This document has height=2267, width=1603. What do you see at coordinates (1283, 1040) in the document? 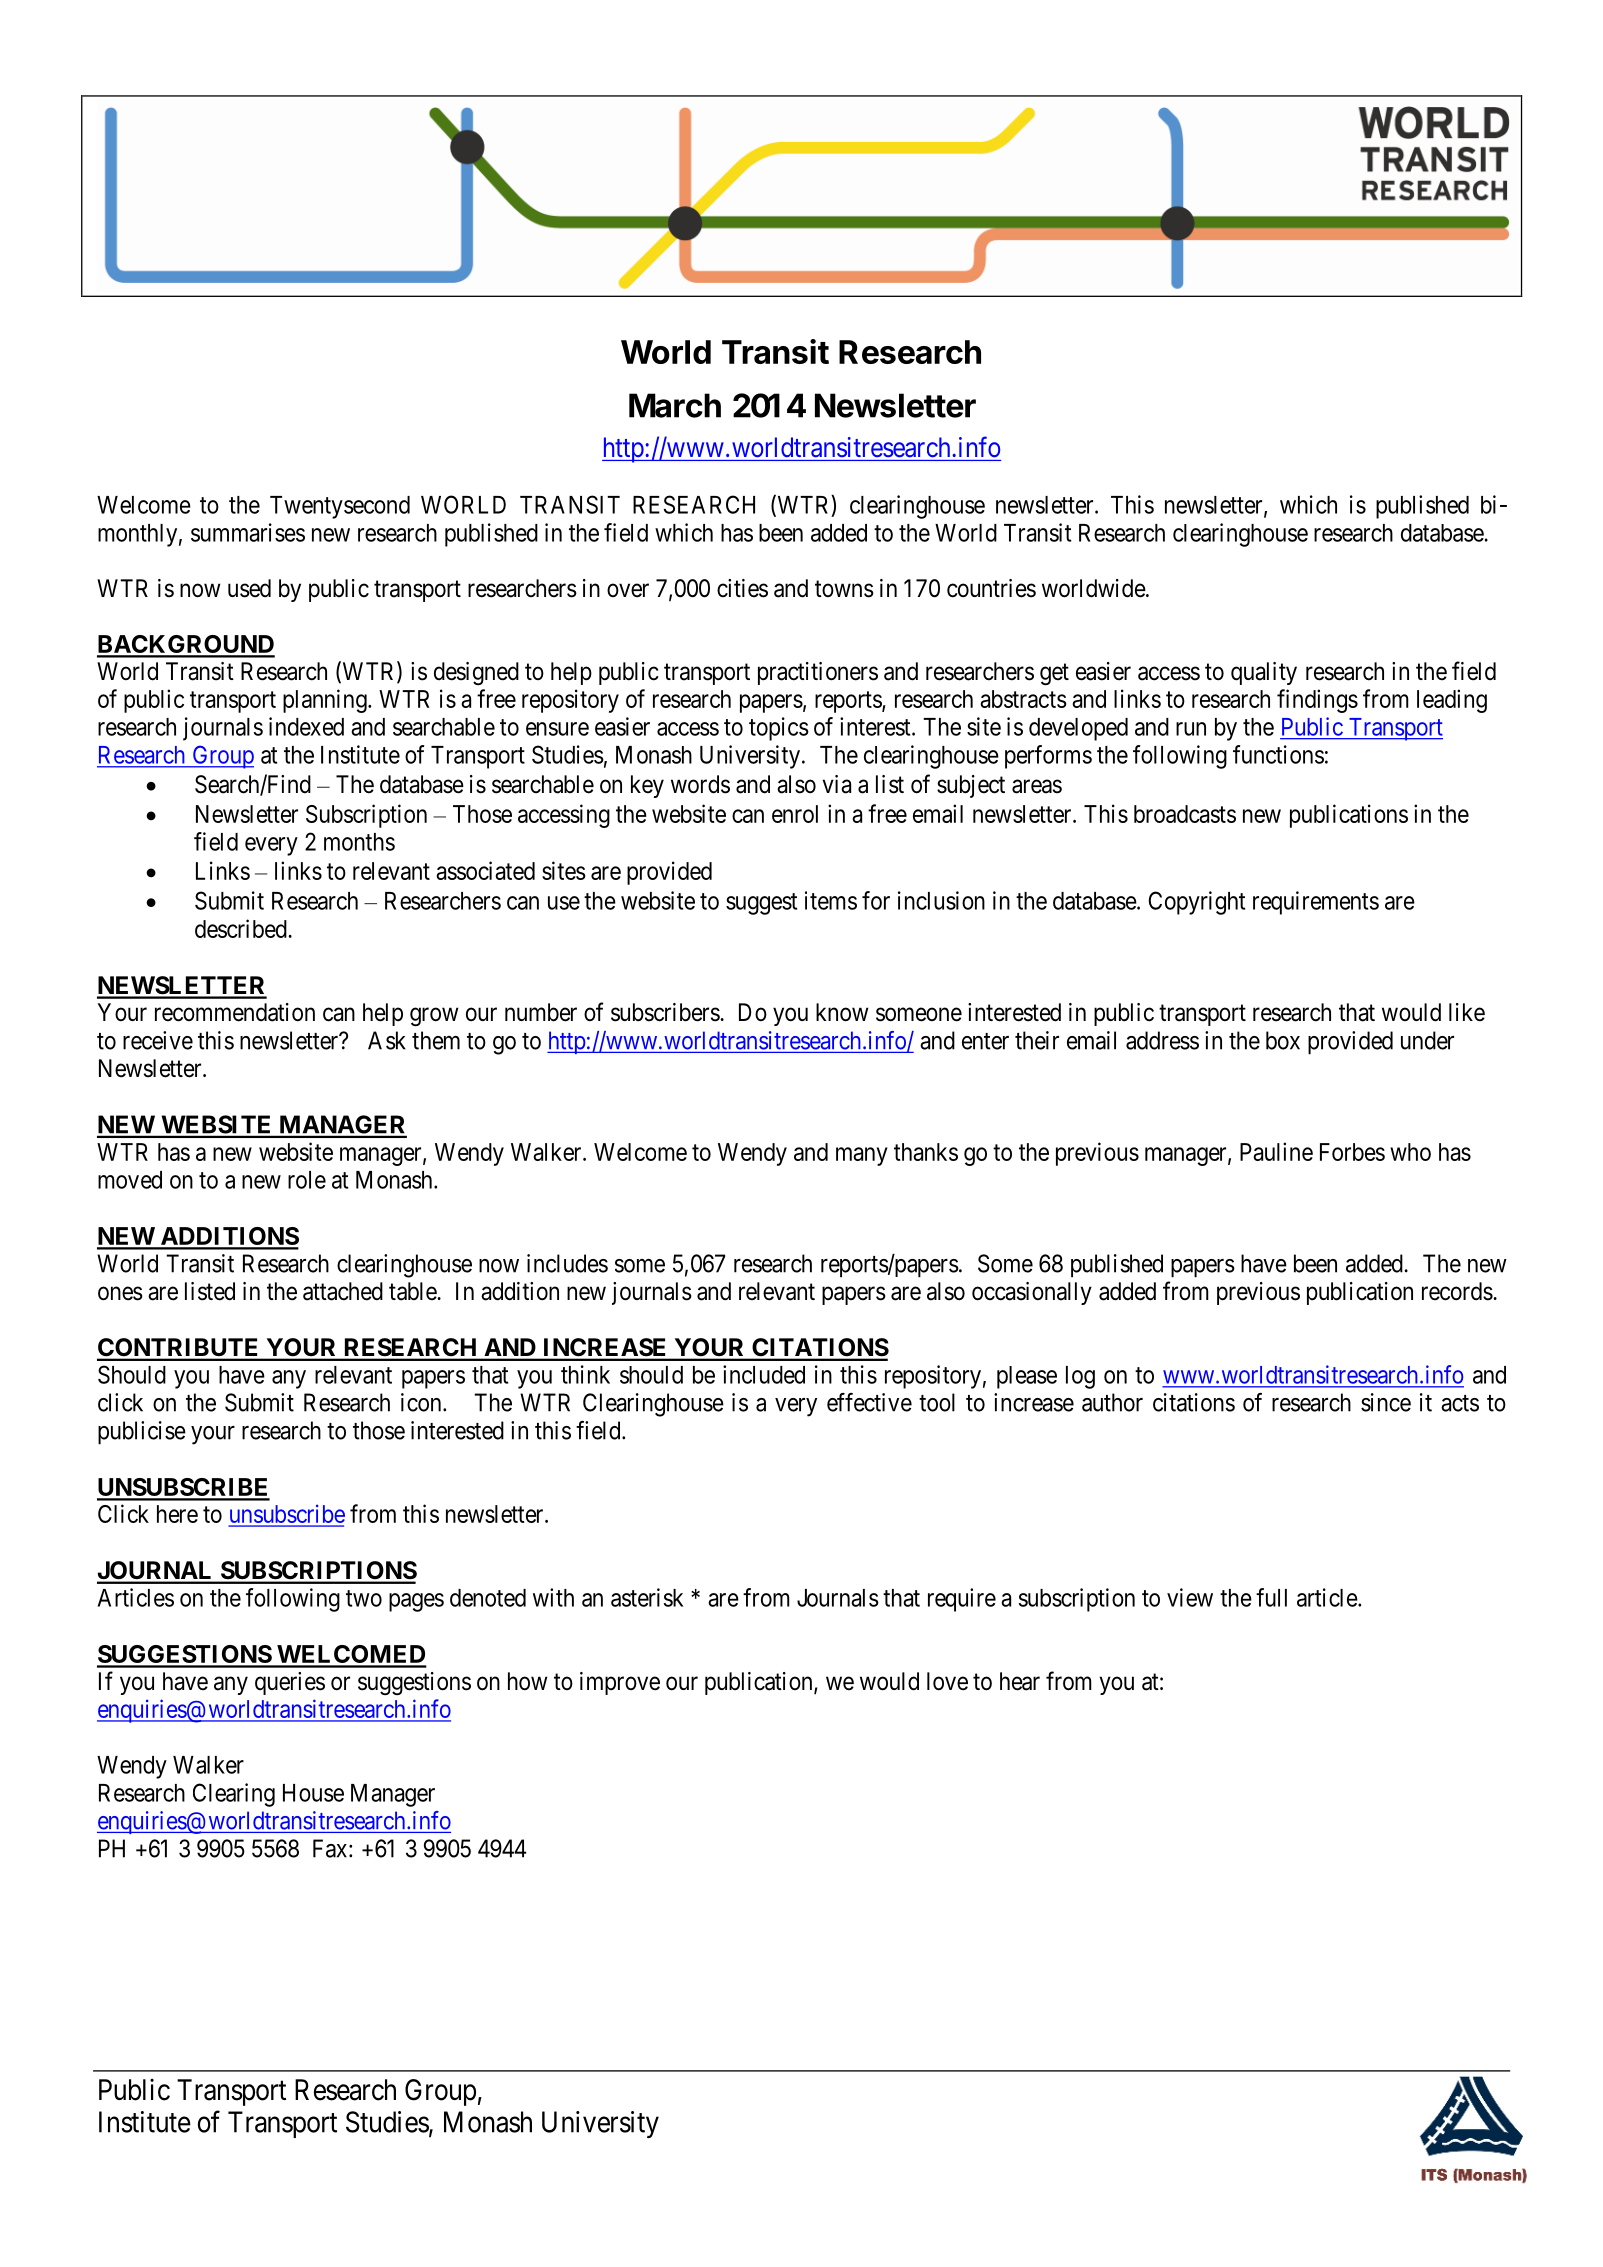
I see `box` at bounding box center [1283, 1040].
